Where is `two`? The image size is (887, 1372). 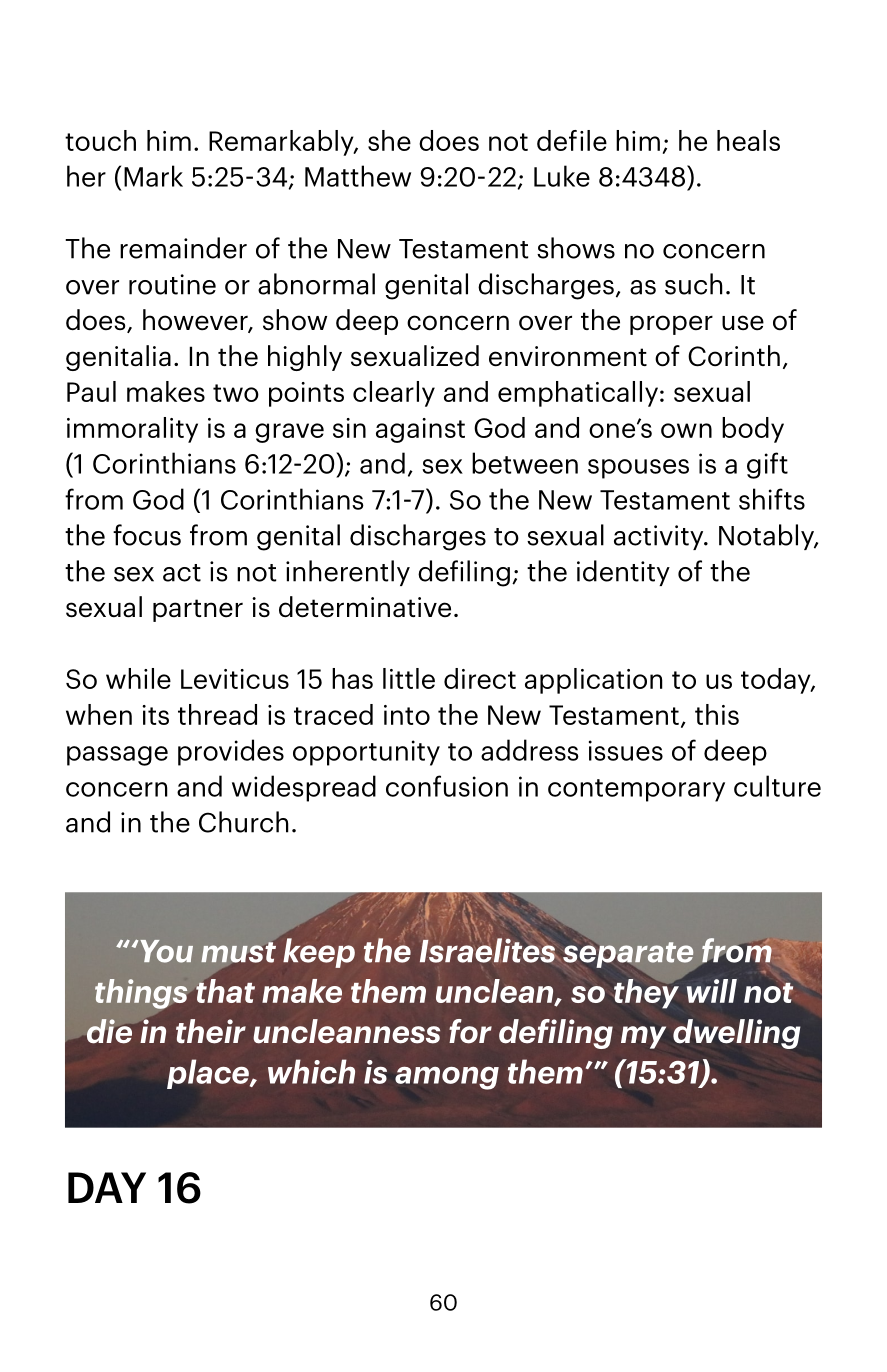
two is located at coordinates (236, 393).
